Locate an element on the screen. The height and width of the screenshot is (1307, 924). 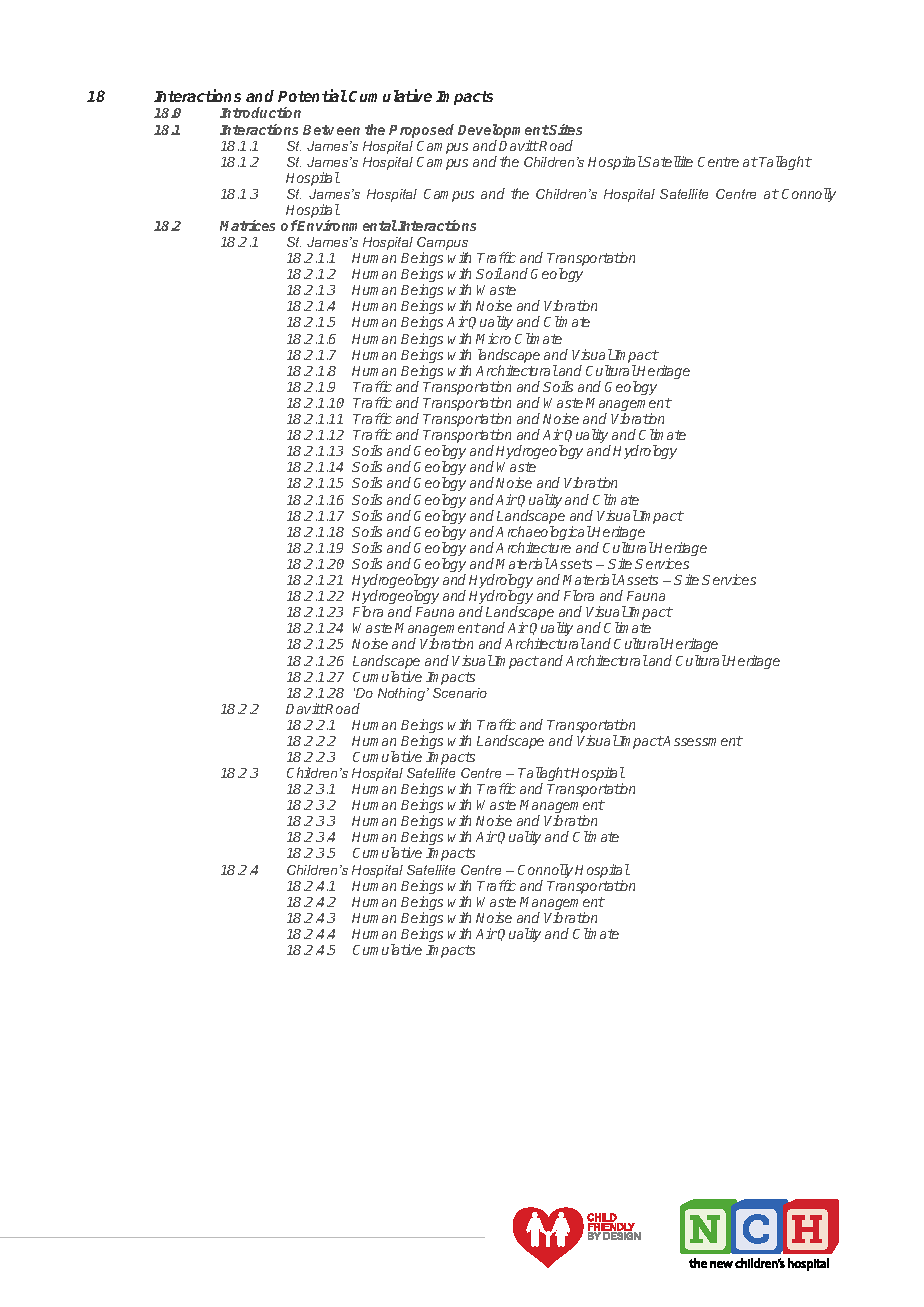
Between is located at coordinates (331, 130).
